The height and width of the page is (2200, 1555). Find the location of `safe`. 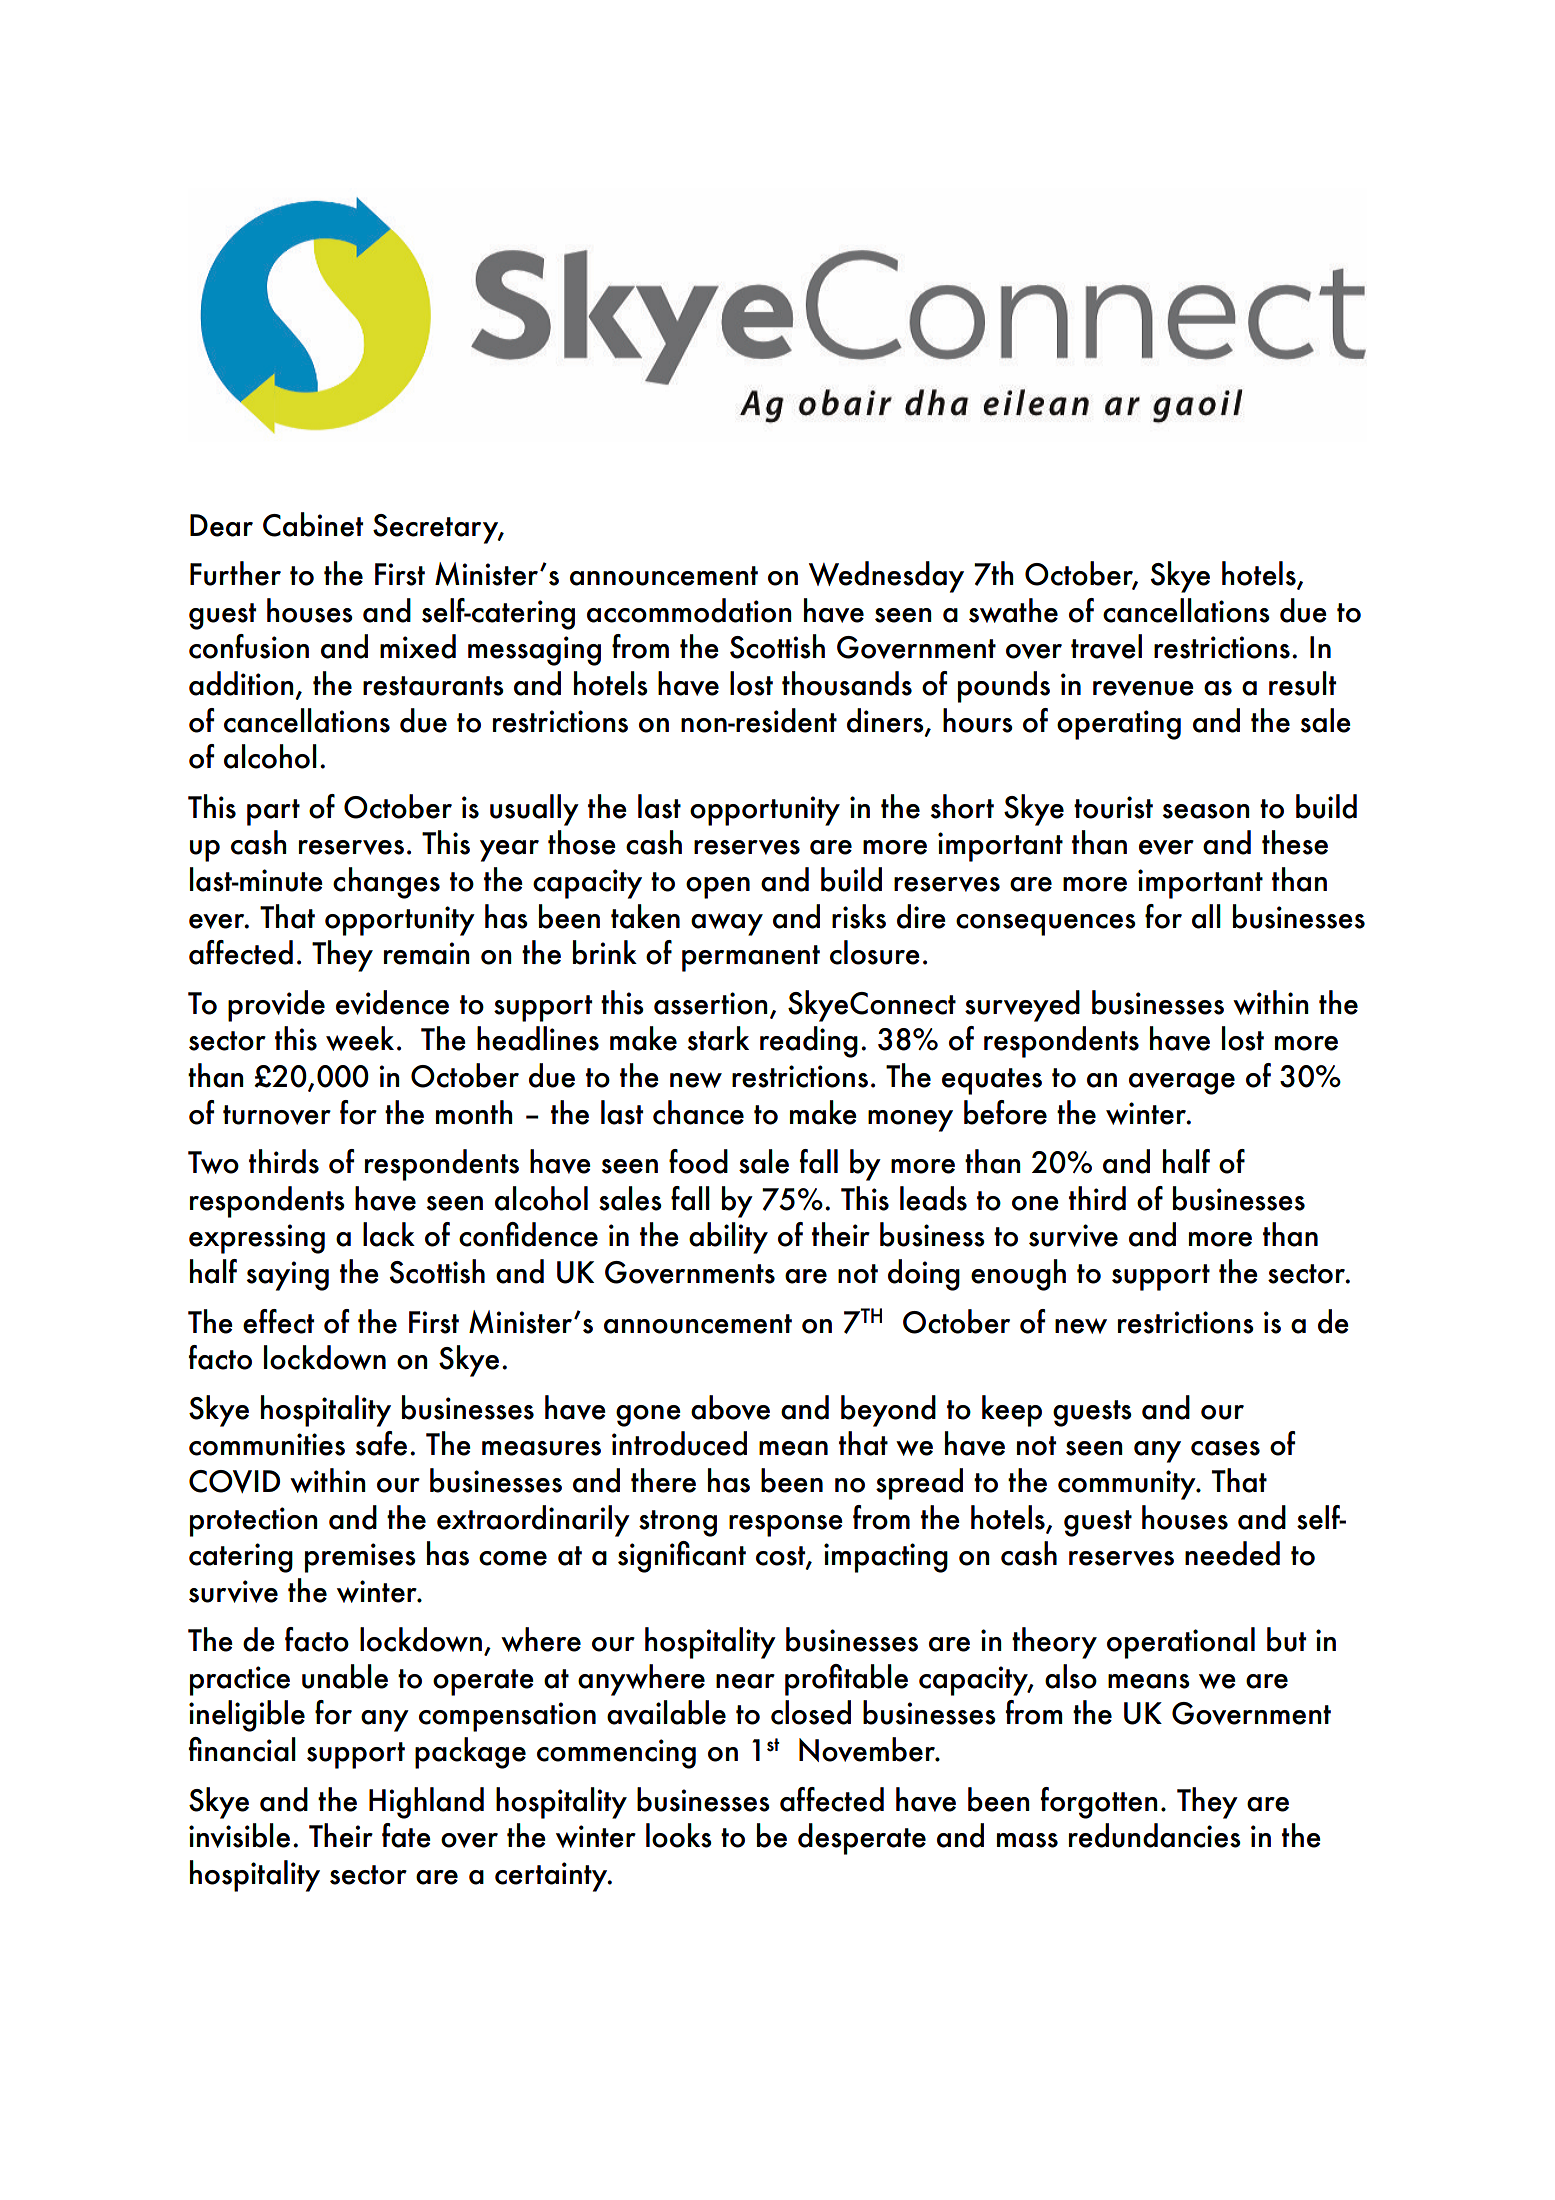

safe is located at coordinates (381, 1443).
